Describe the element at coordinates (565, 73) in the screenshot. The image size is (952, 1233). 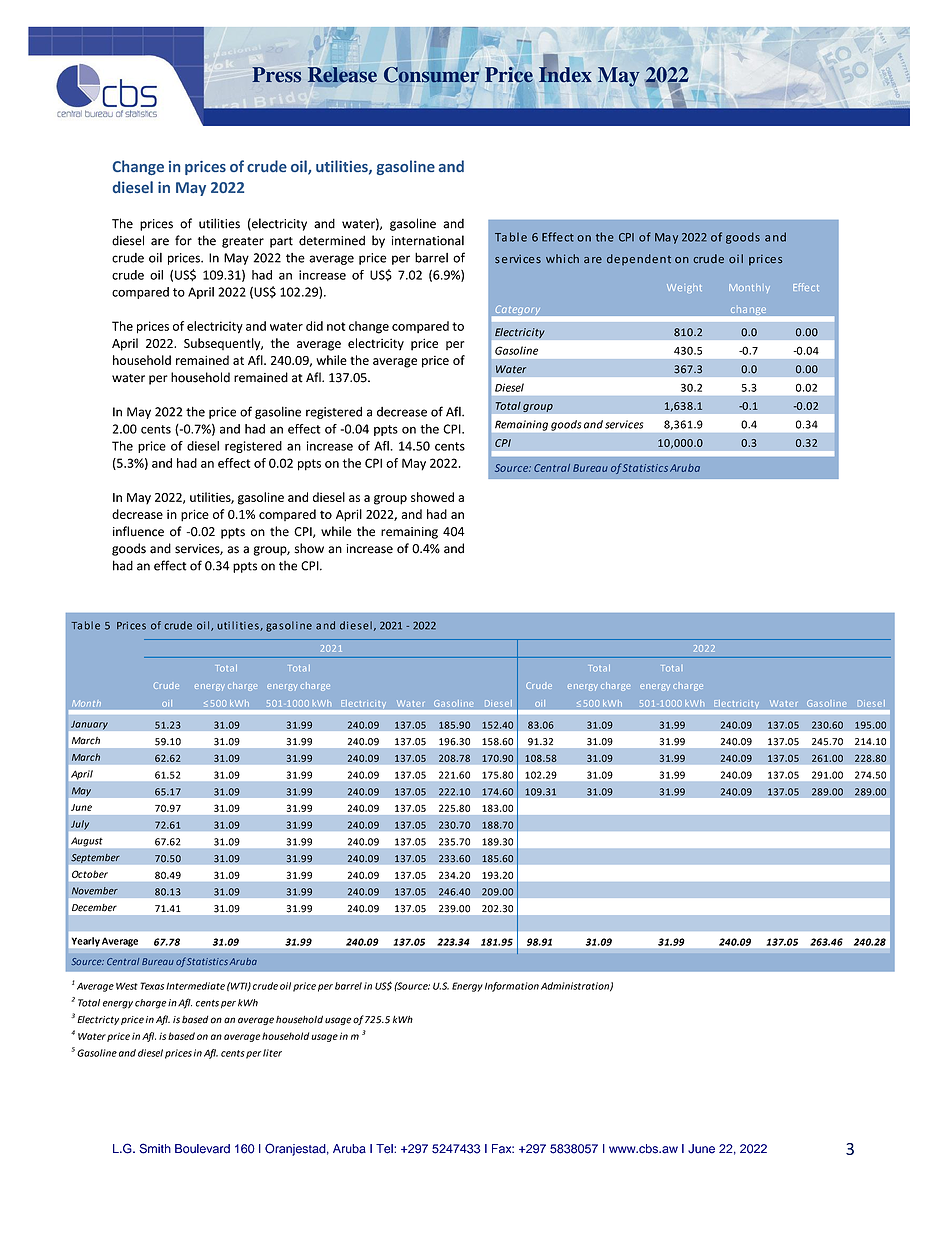
I see `Index` at that location.
